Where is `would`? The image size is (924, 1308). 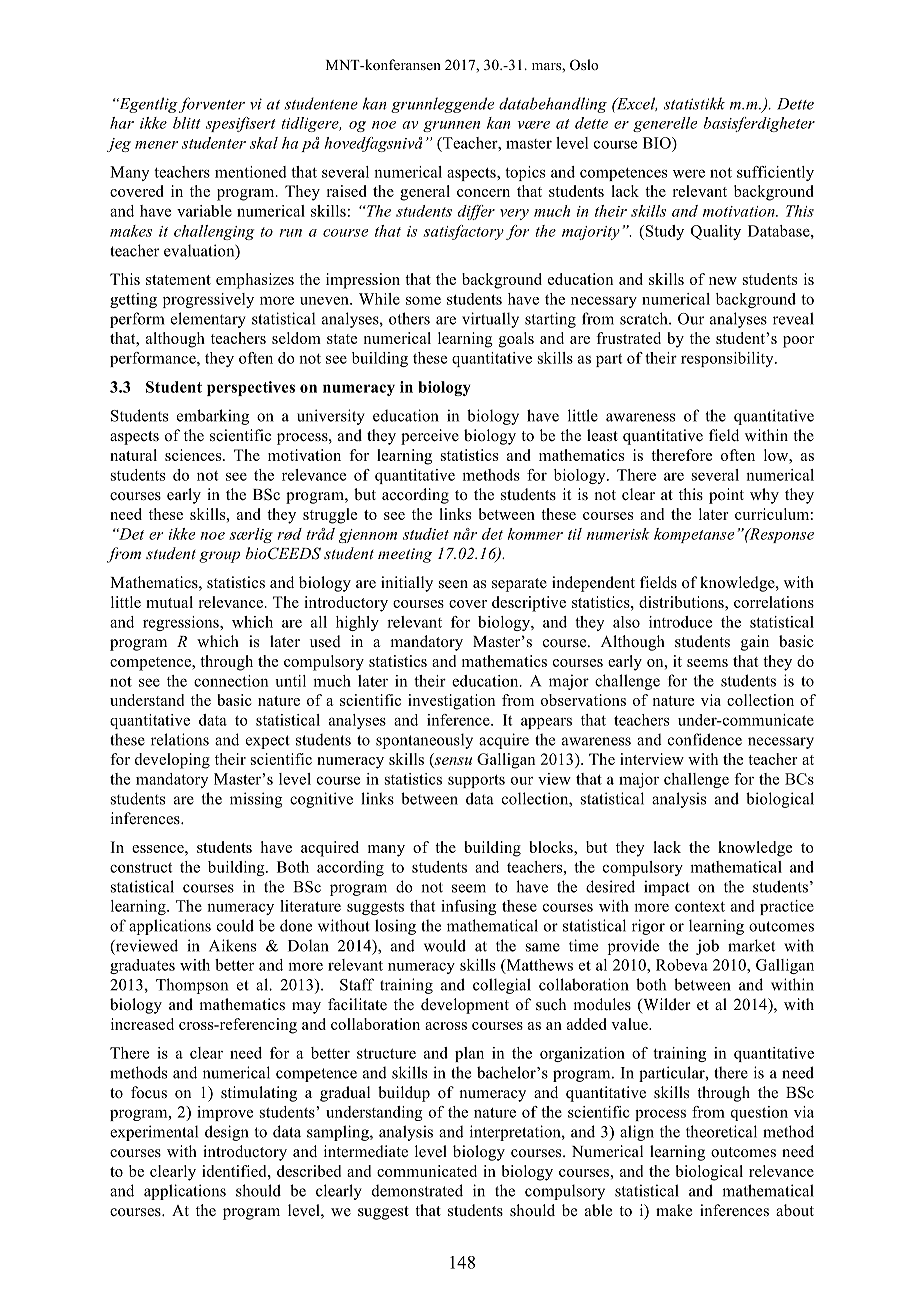
would is located at coordinates (445, 945).
